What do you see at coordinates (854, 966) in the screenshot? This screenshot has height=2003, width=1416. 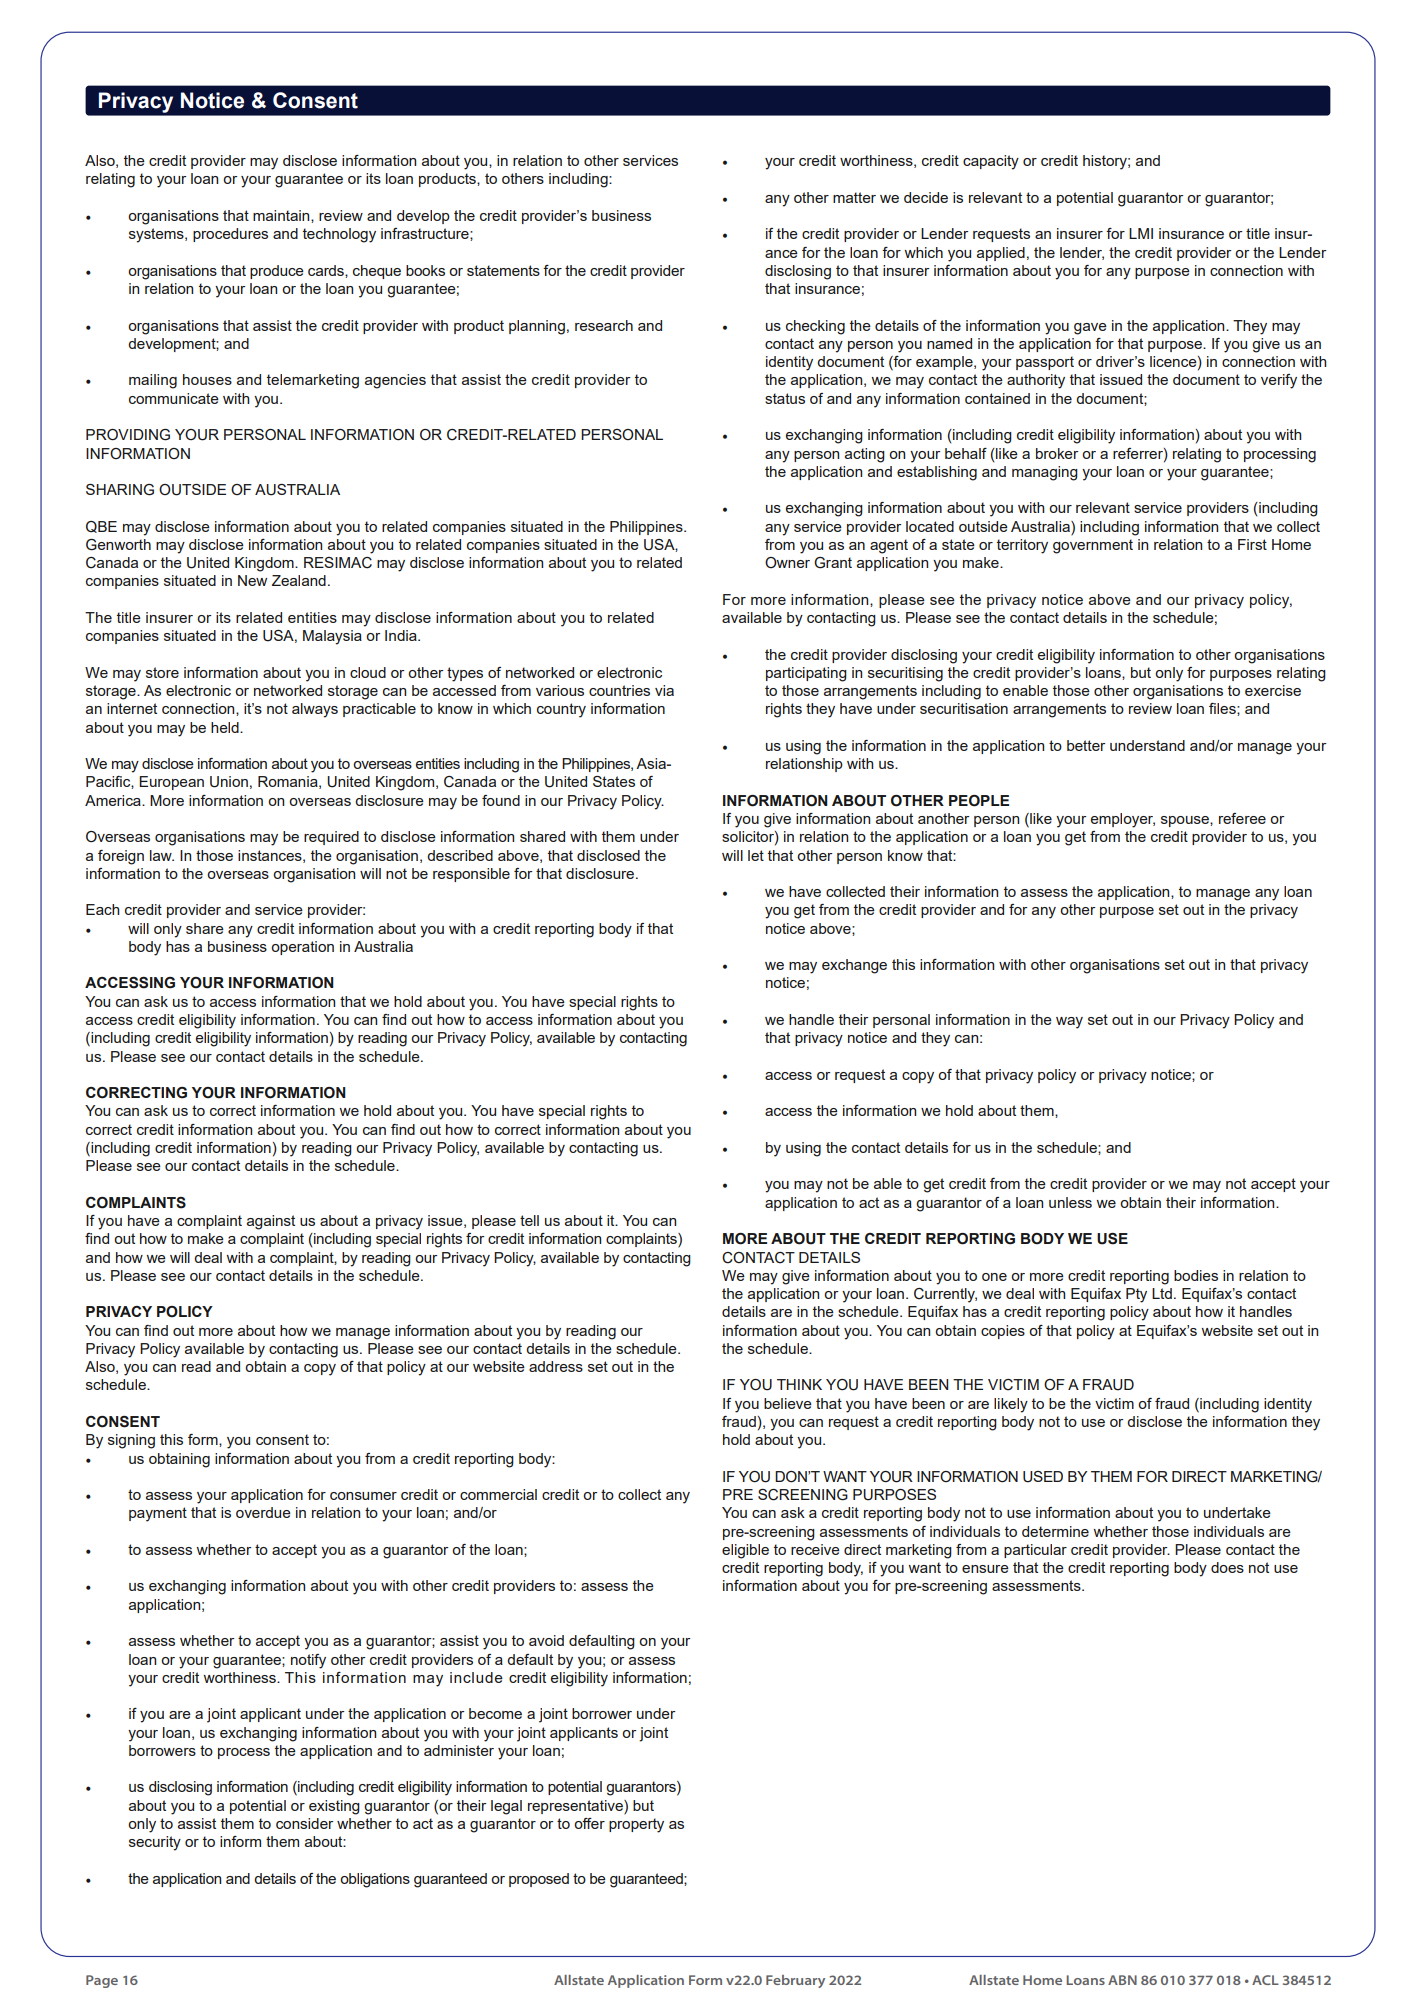 I see `exchange` at bounding box center [854, 966].
